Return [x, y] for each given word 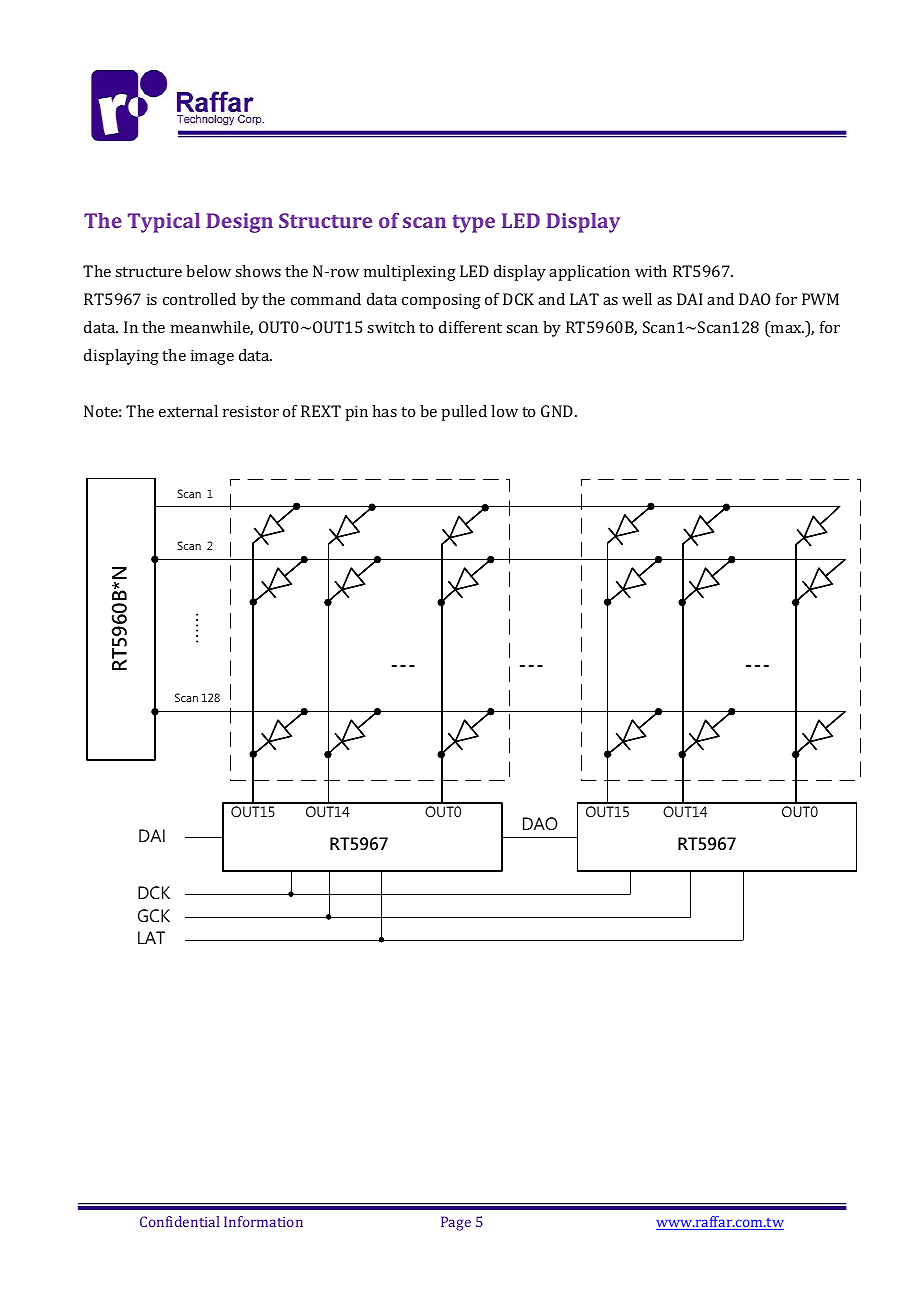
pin [356, 413]
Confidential [180, 1221]
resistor [251, 411]
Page [456, 1223]
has [384, 411]
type [473, 224]
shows [258, 271]
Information [263, 1221]
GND [558, 411]
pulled [464, 413]
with [651, 271]
